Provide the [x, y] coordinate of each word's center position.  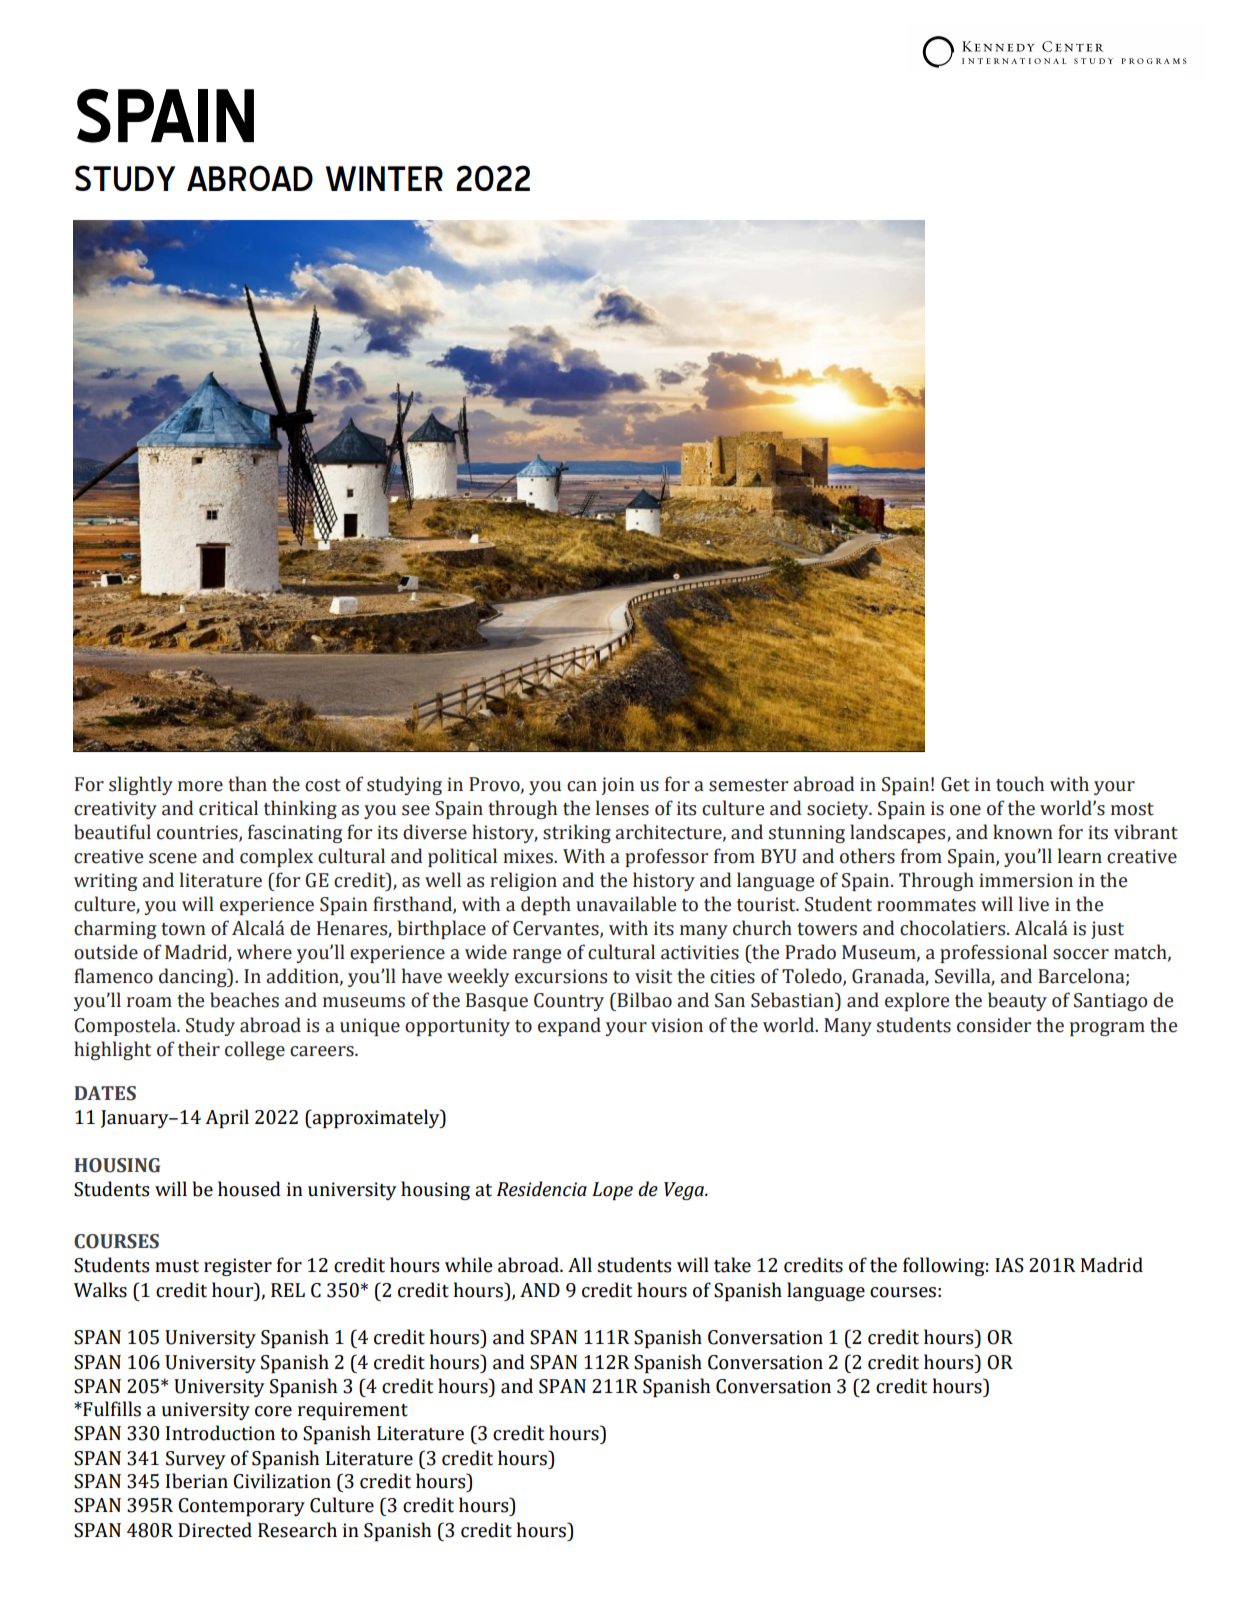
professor [666, 857]
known [1023, 832]
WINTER [384, 178]
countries [198, 833]
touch [1020, 784]
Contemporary [241, 1507]
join [618, 786]
